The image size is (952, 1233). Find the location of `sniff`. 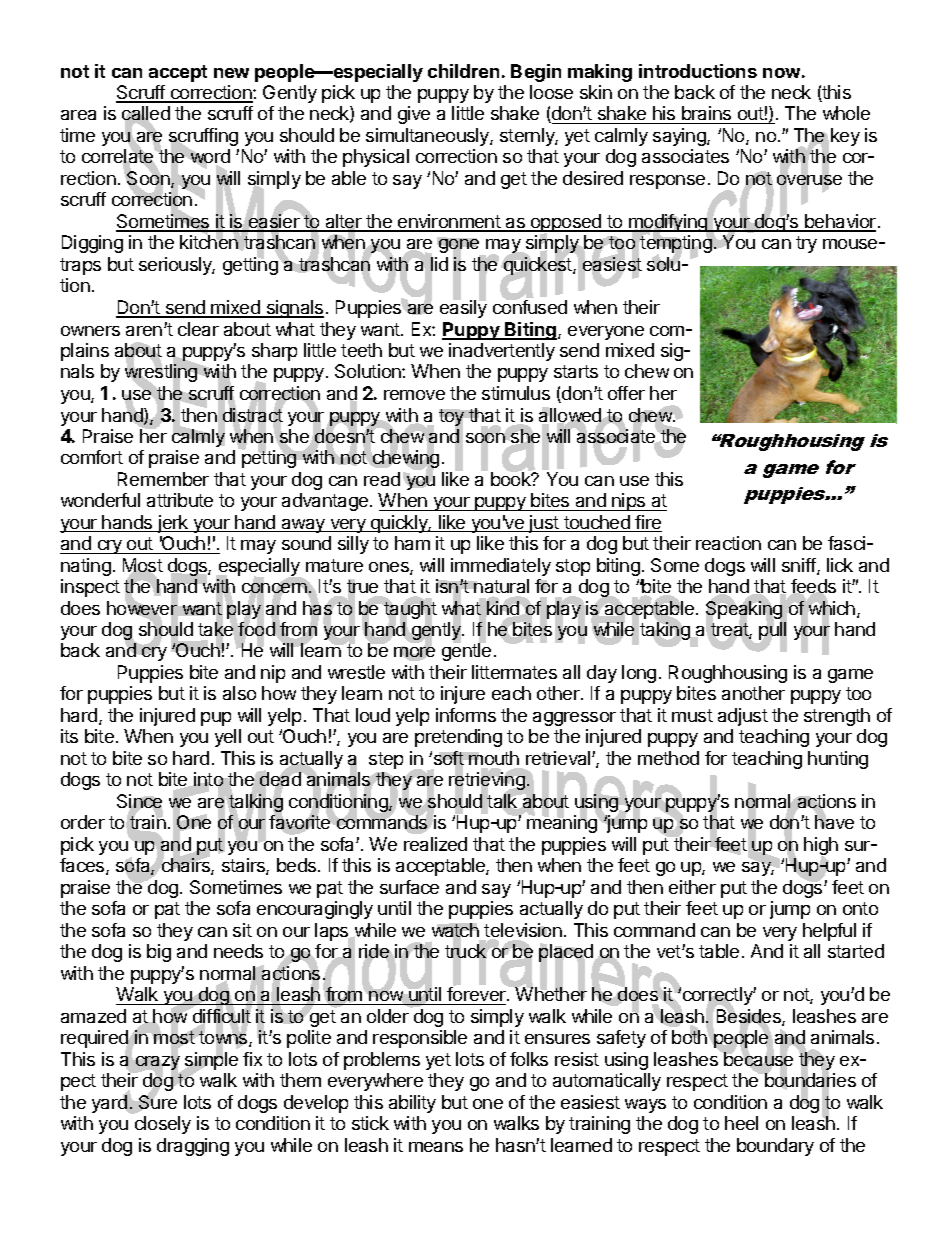

sniff is located at coordinates (800, 566).
